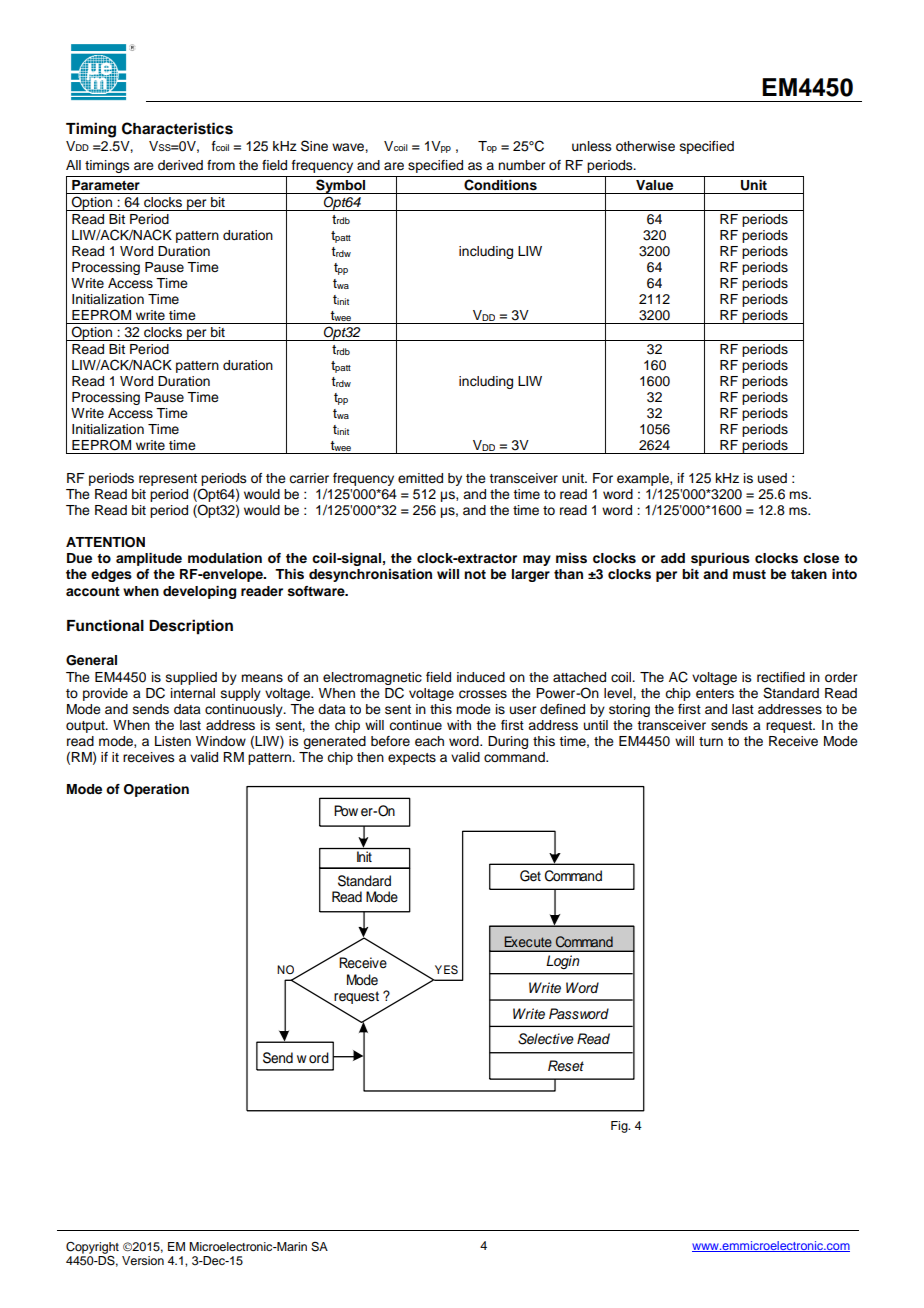  Describe the element at coordinates (156, 790) in the screenshot. I see `Operation` at that location.
